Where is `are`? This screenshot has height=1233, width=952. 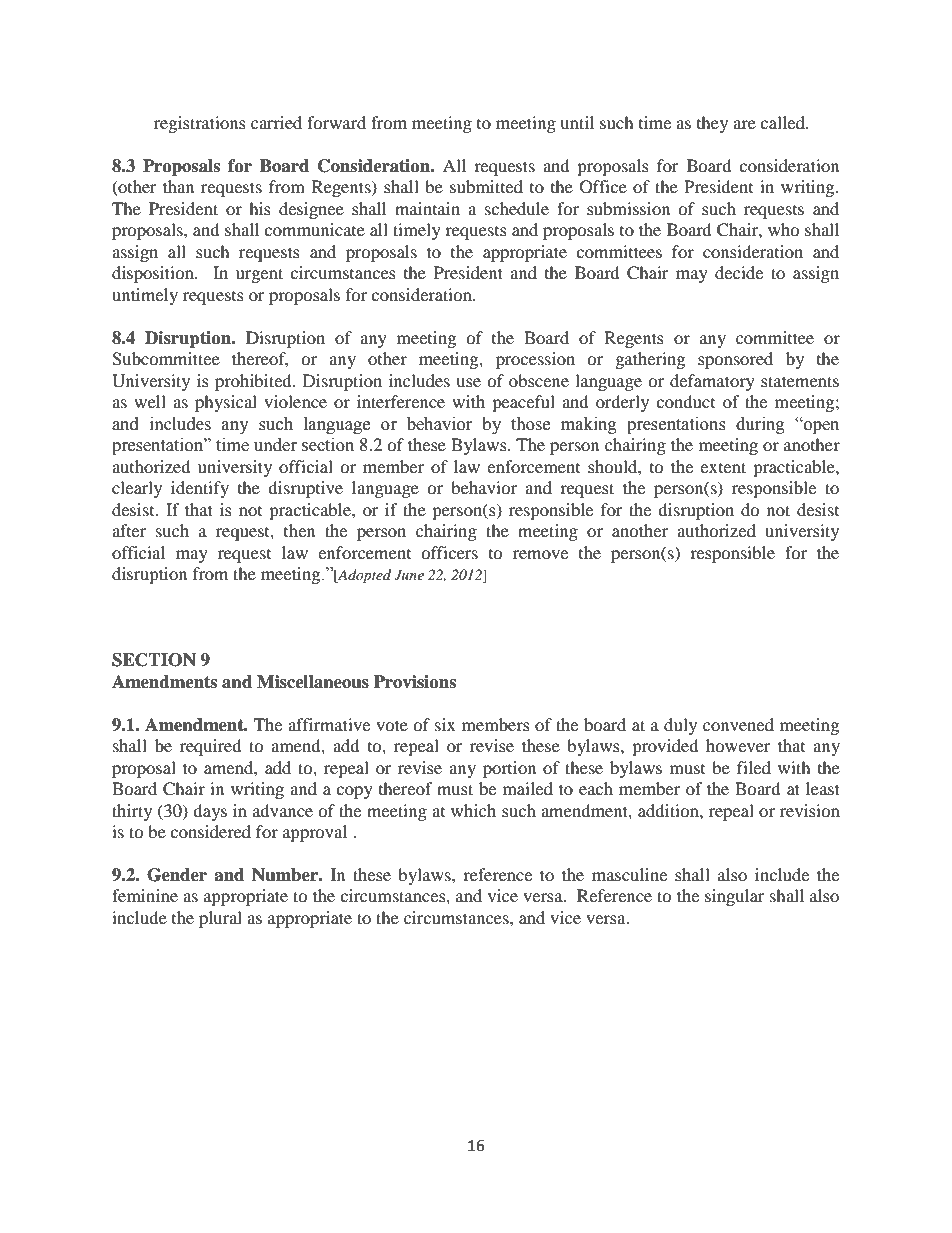 are is located at coordinates (744, 124).
